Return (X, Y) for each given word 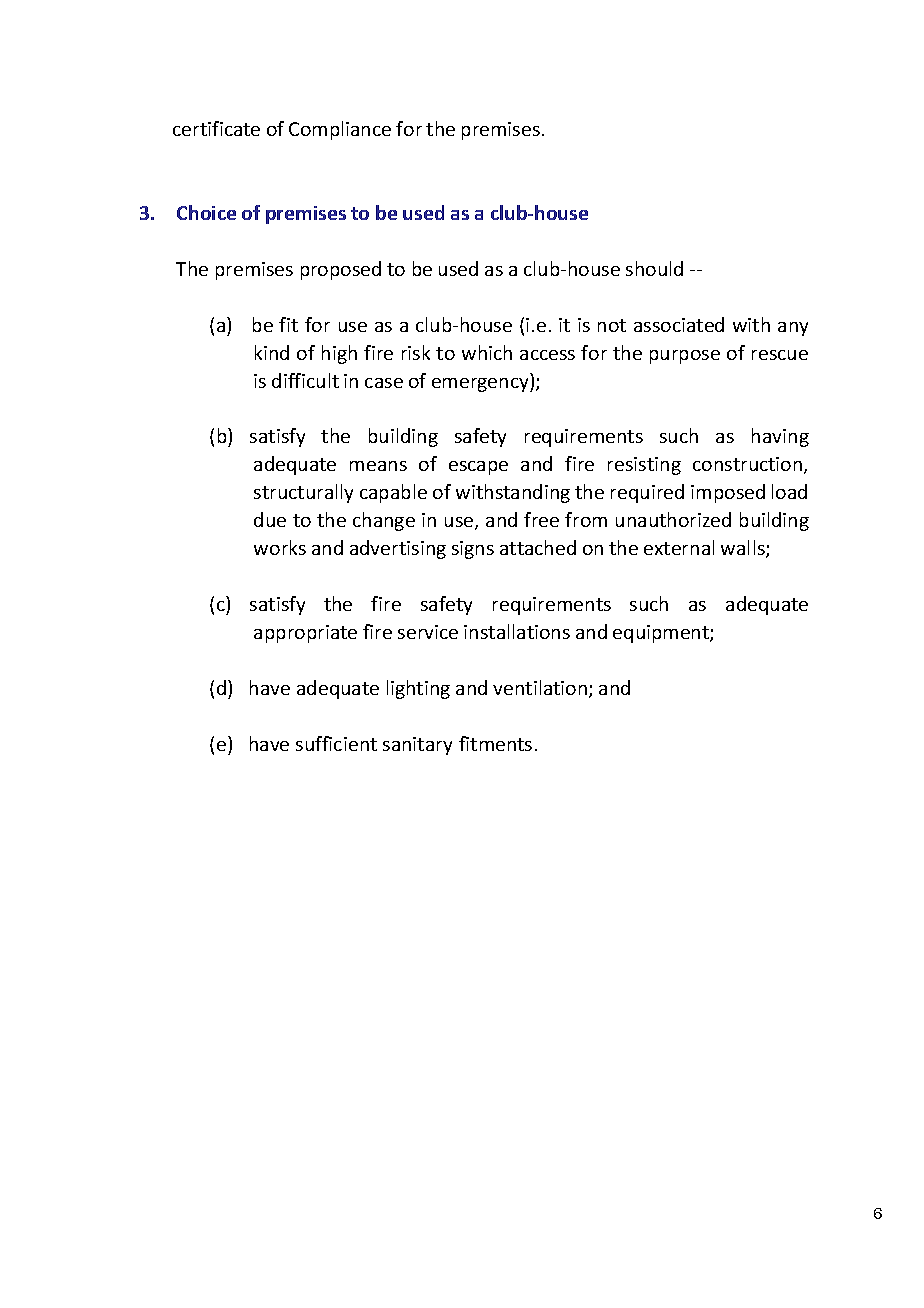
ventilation (541, 689)
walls (744, 549)
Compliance (340, 130)
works (280, 547)
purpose (685, 357)
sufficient (336, 743)
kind (272, 352)
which (487, 352)
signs (473, 550)
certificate (216, 128)
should (654, 268)
